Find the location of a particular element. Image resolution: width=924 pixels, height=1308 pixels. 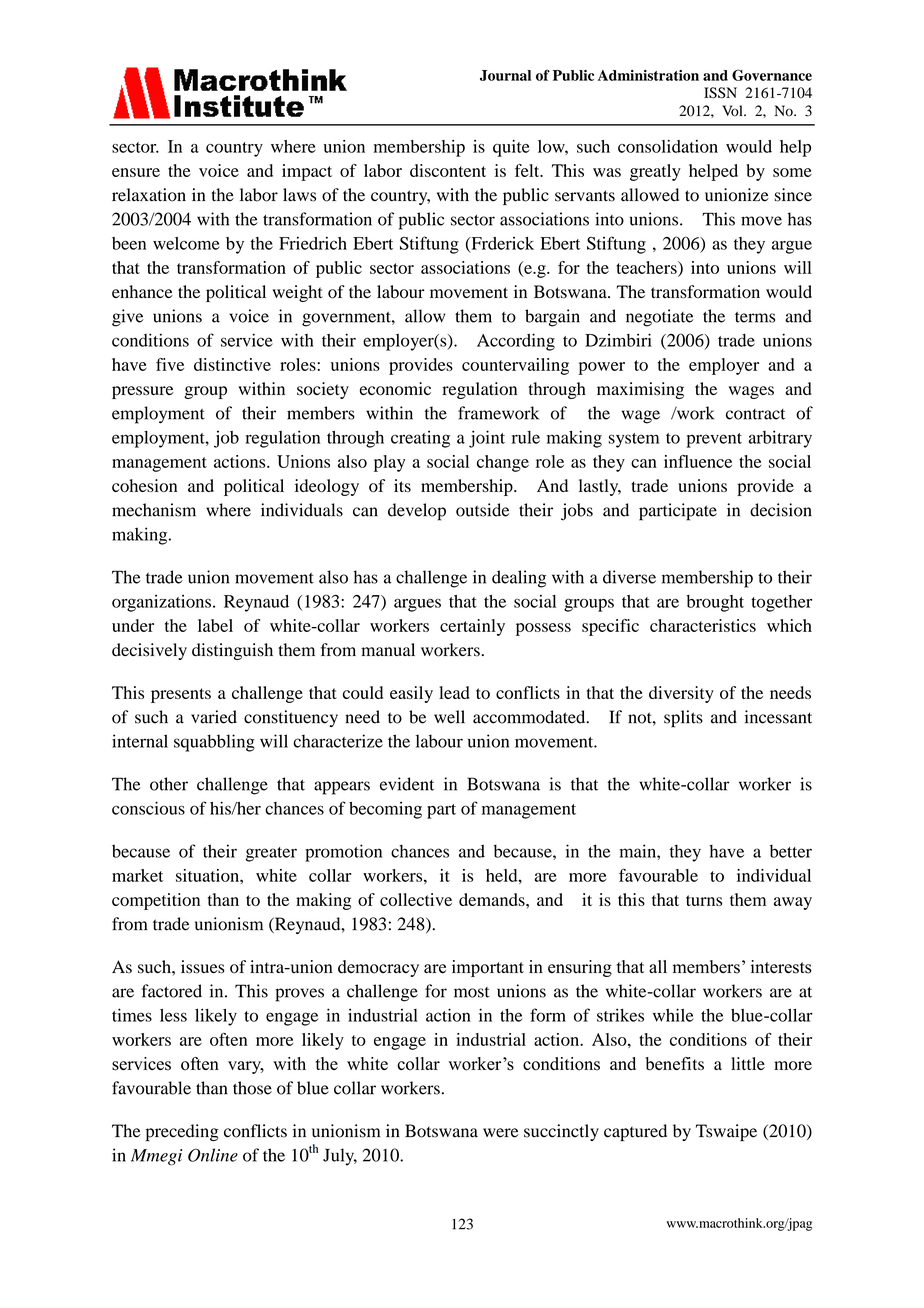

ISSN is located at coordinates (720, 93).
